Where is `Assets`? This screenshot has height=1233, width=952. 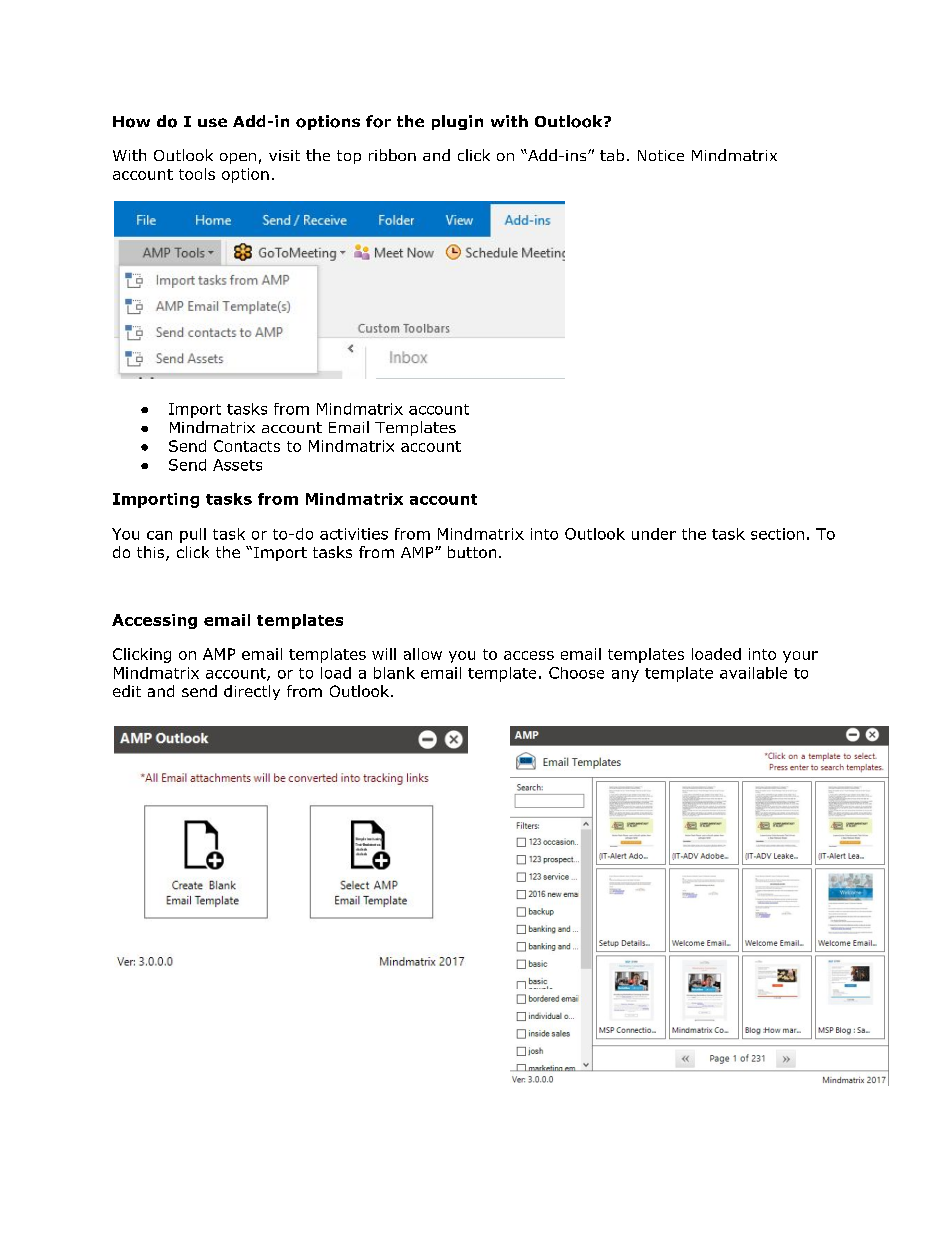 Assets is located at coordinates (237, 465).
